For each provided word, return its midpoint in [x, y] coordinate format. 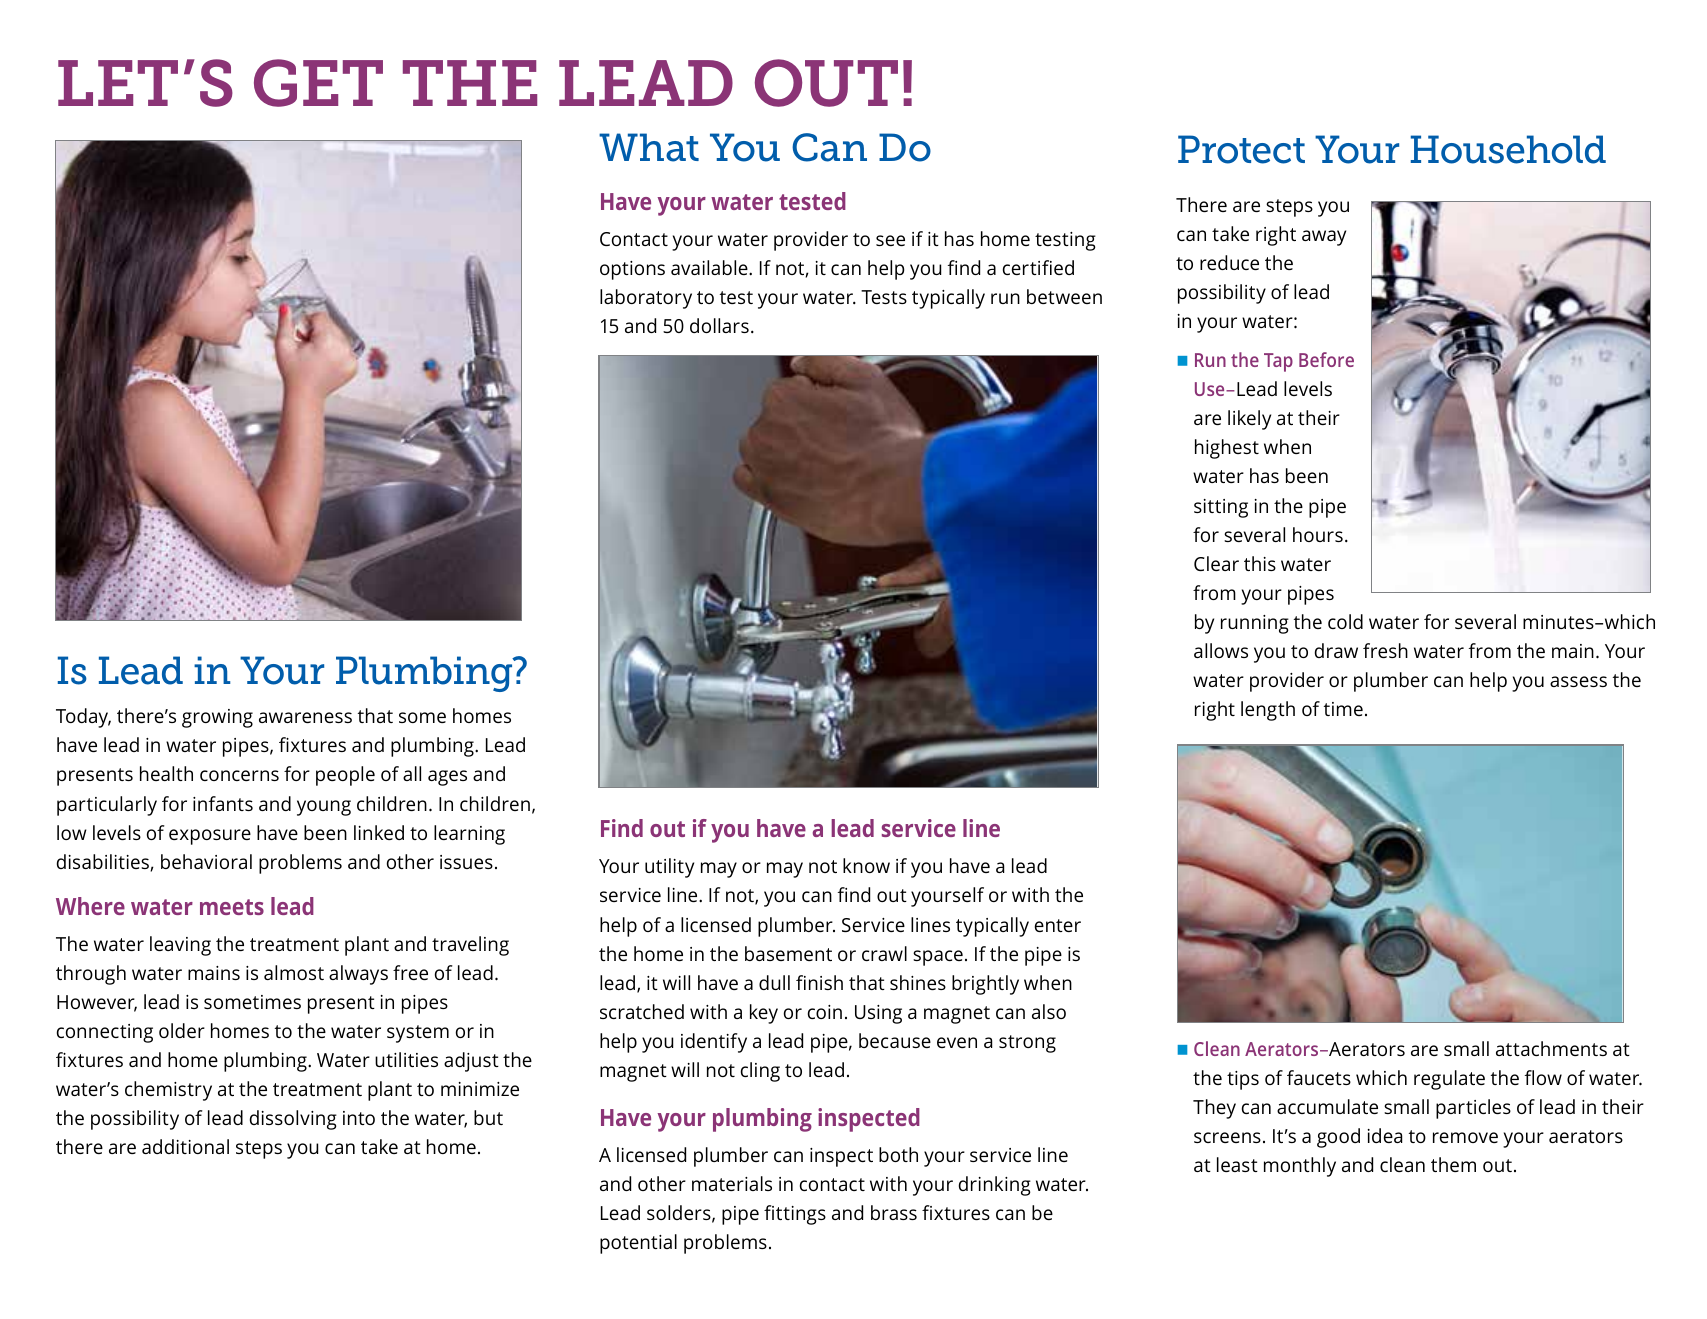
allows [1221, 650]
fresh [1385, 650]
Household [1508, 149]
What [649, 147]
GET [318, 83]
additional [185, 1146]
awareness [305, 717]
